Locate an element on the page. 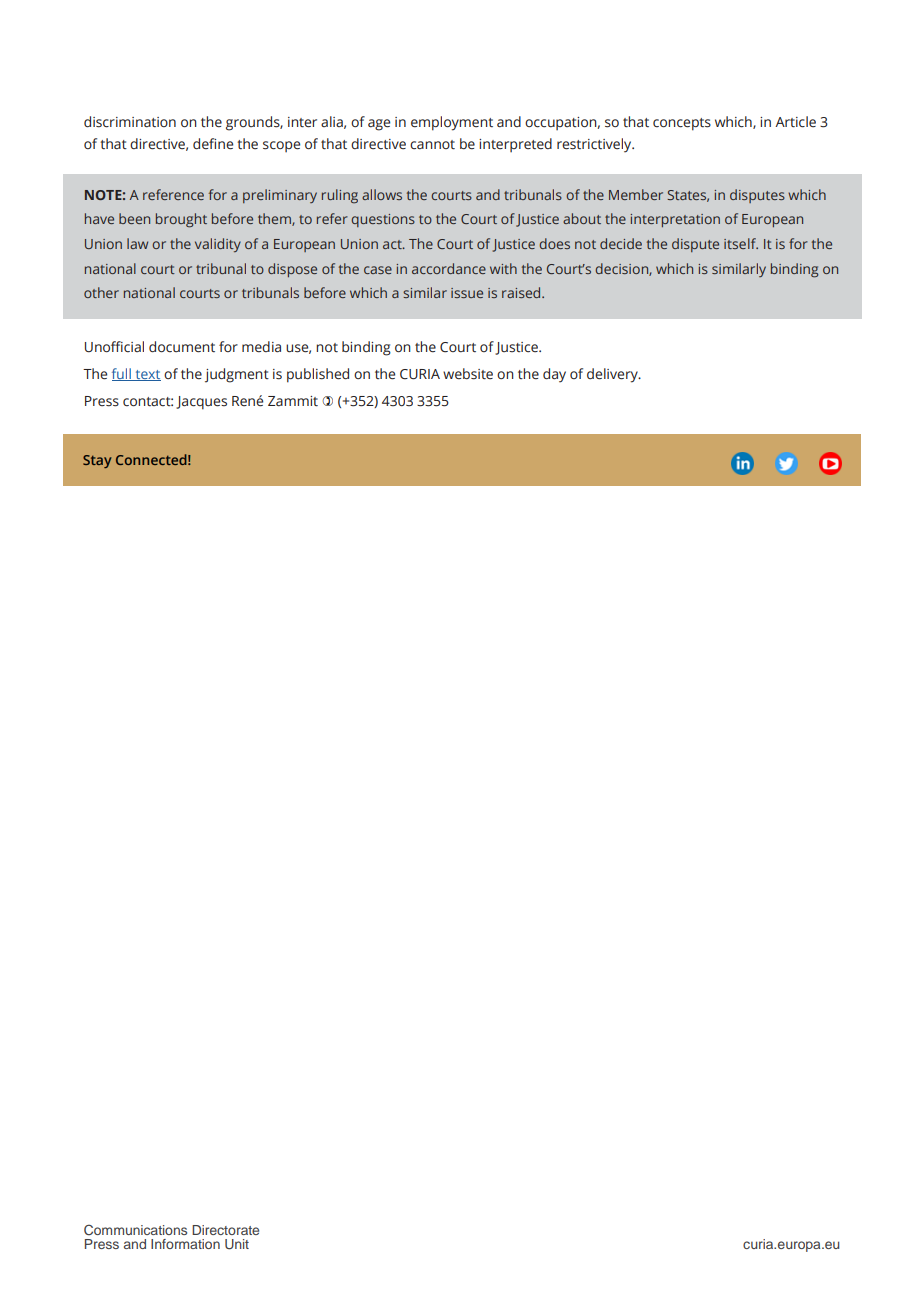 The width and height of the page is (924, 1308). Jacques is located at coordinates (201, 403).
